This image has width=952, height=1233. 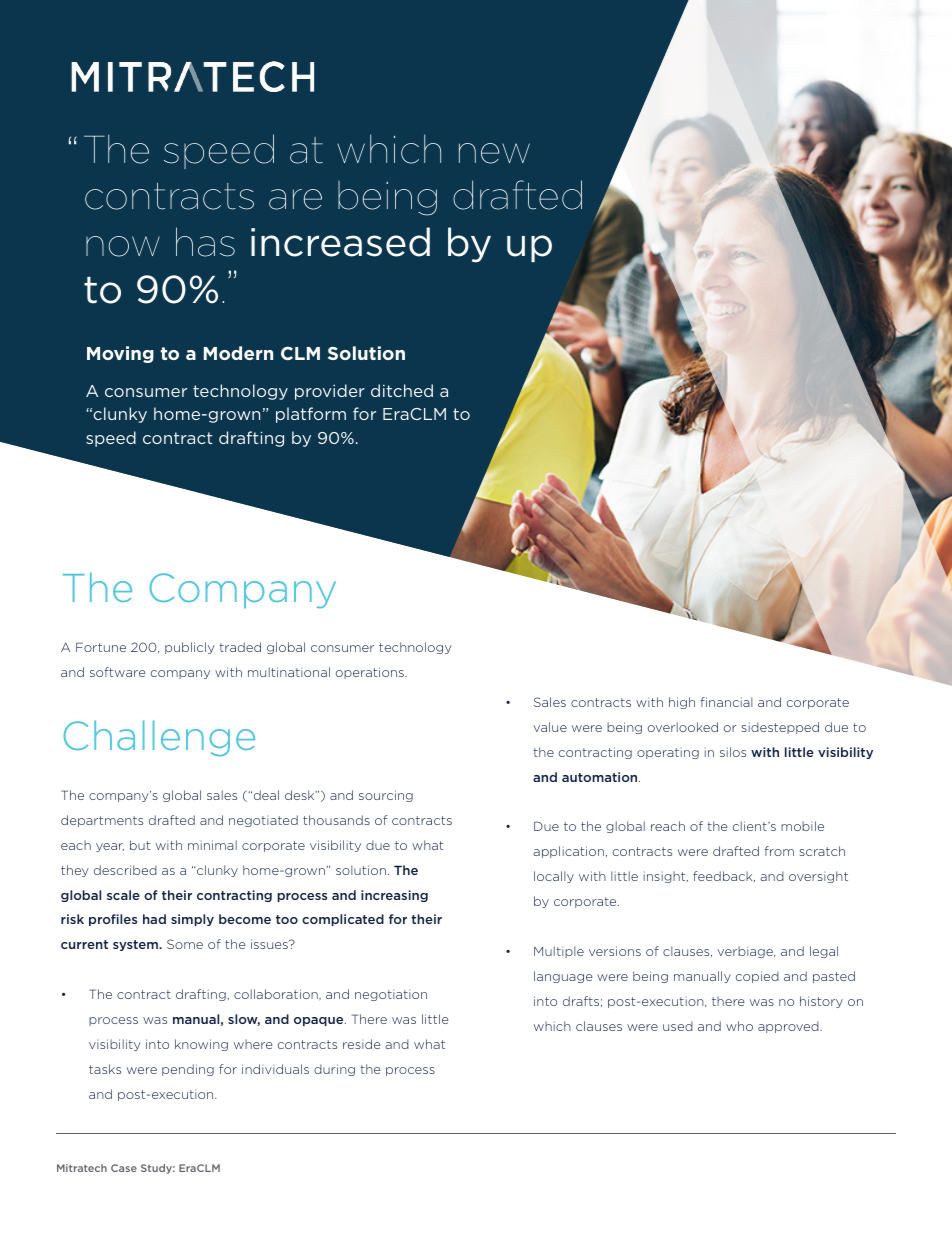 I want to click on publicly, so click(x=190, y=648).
